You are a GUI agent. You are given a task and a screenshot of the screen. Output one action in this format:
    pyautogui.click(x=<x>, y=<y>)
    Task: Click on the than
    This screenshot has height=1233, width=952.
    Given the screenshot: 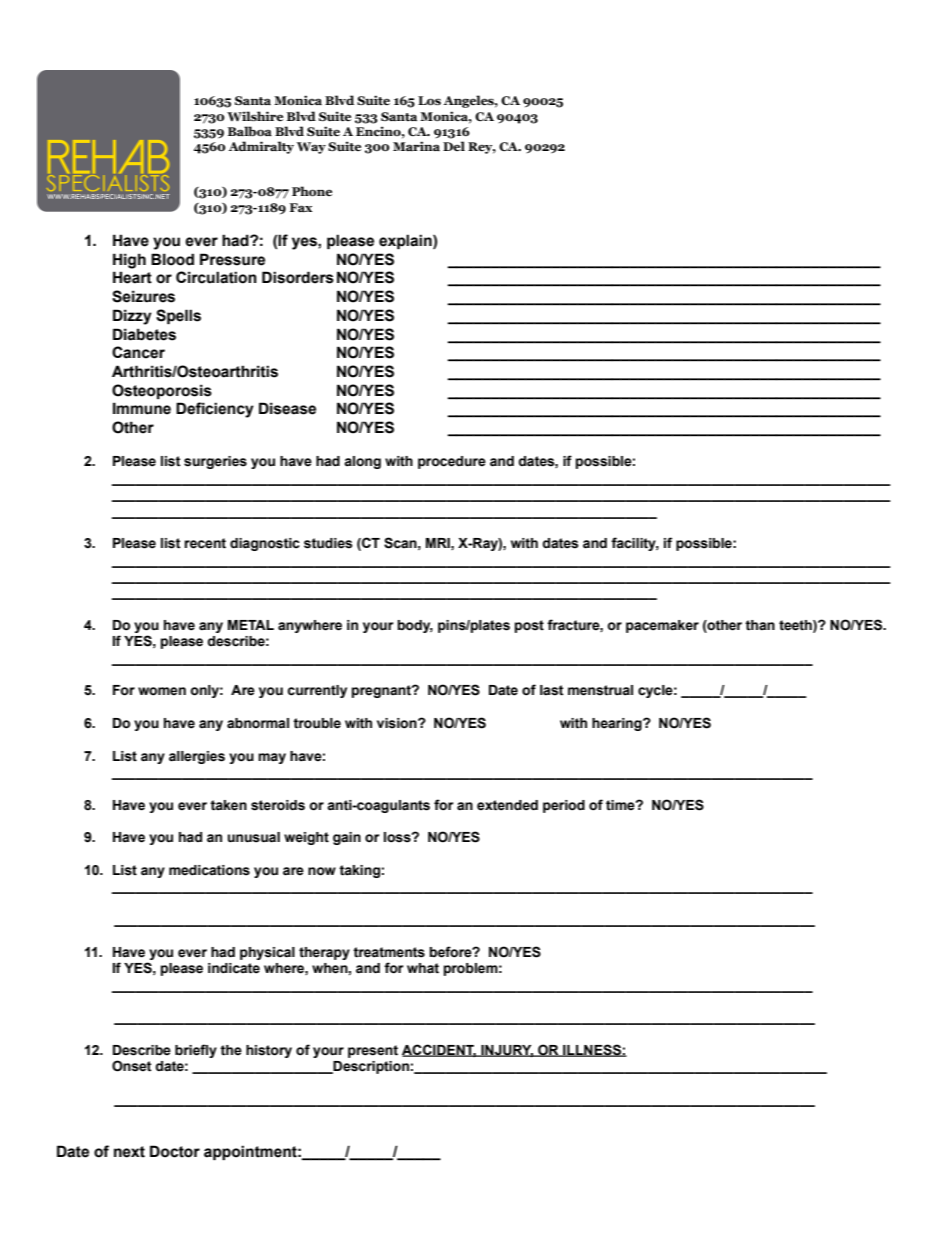 What is the action you would take?
    pyautogui.click(x=760, y=625)
